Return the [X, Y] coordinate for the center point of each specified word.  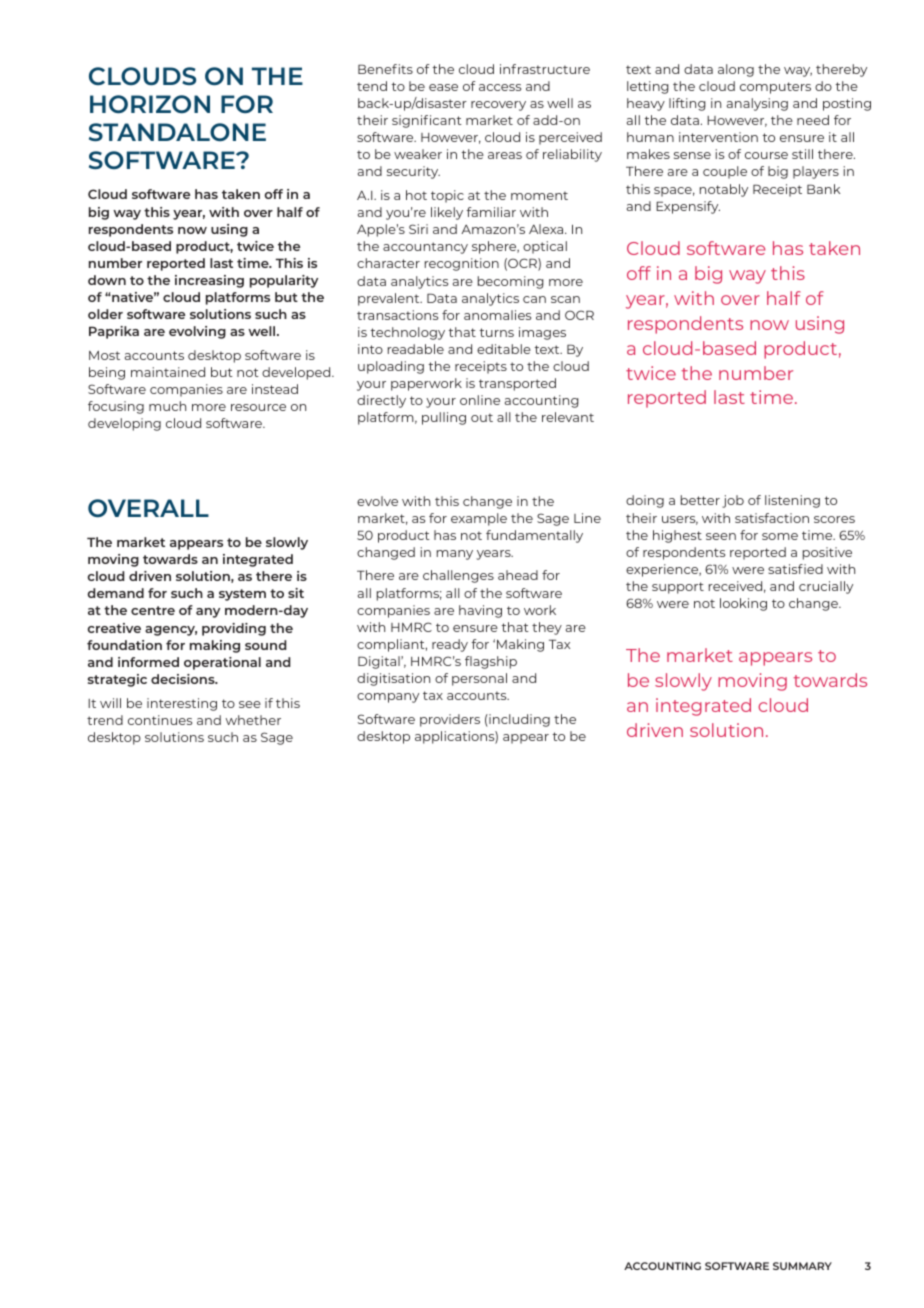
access [500, 87]
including [518, 720]
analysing [757, 104]
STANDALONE [177, 132]
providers [450, 720]
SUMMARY [802, 1266]
